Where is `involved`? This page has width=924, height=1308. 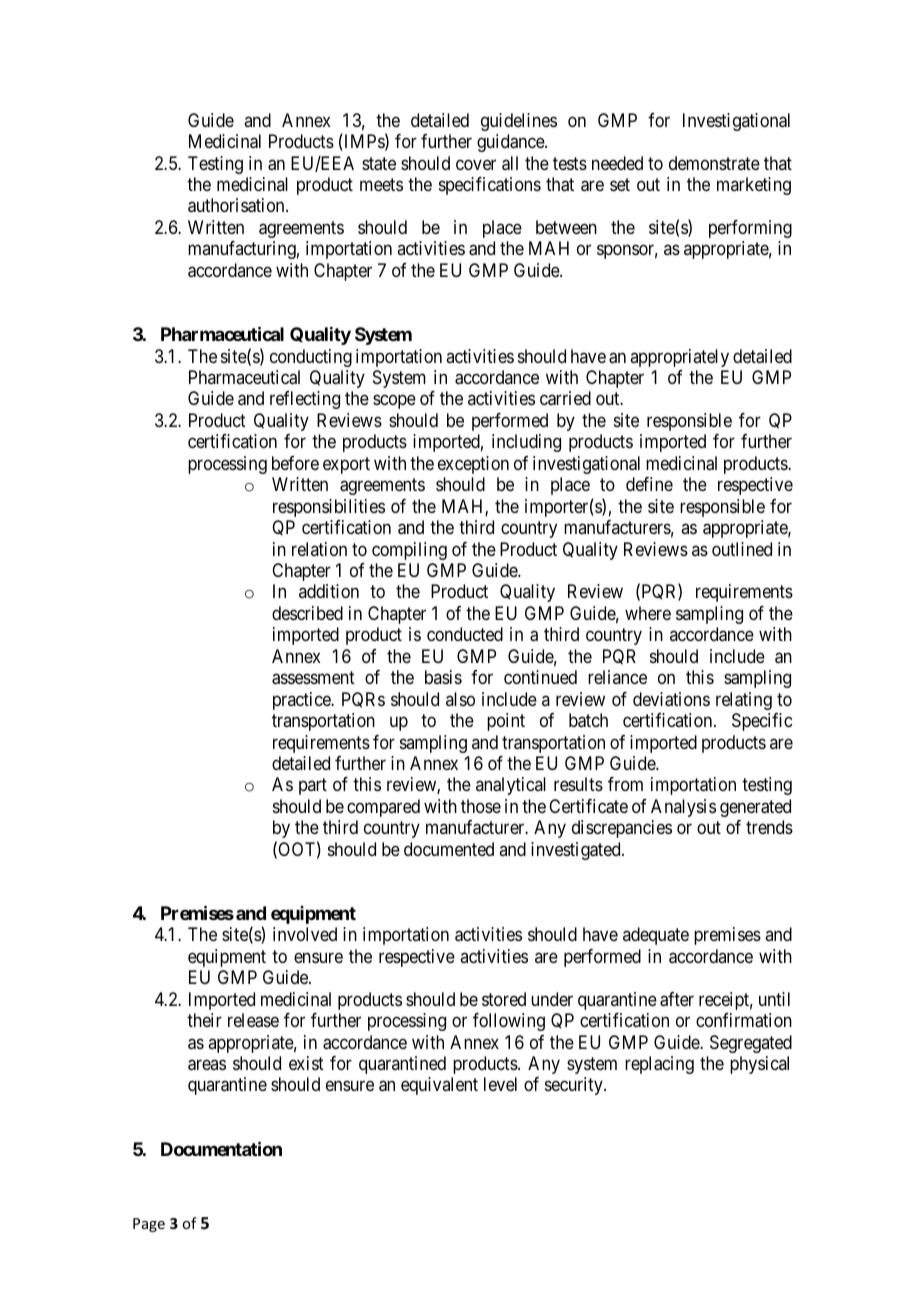 involved is located at coordinates (305, 934).
